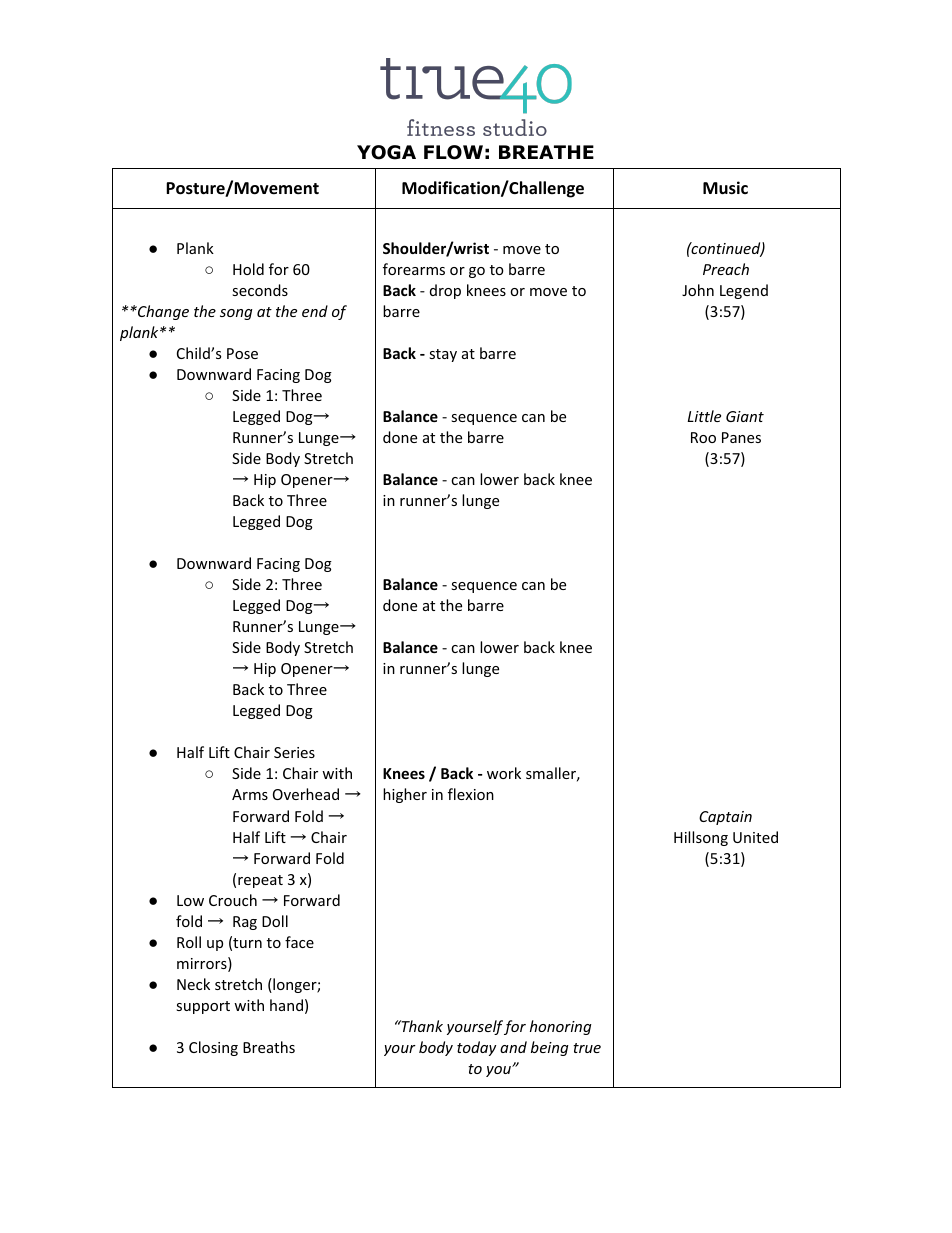 Image resolution: width=952 pixels, height=1233 pixels. I want to click on United, so click(755, 837).
